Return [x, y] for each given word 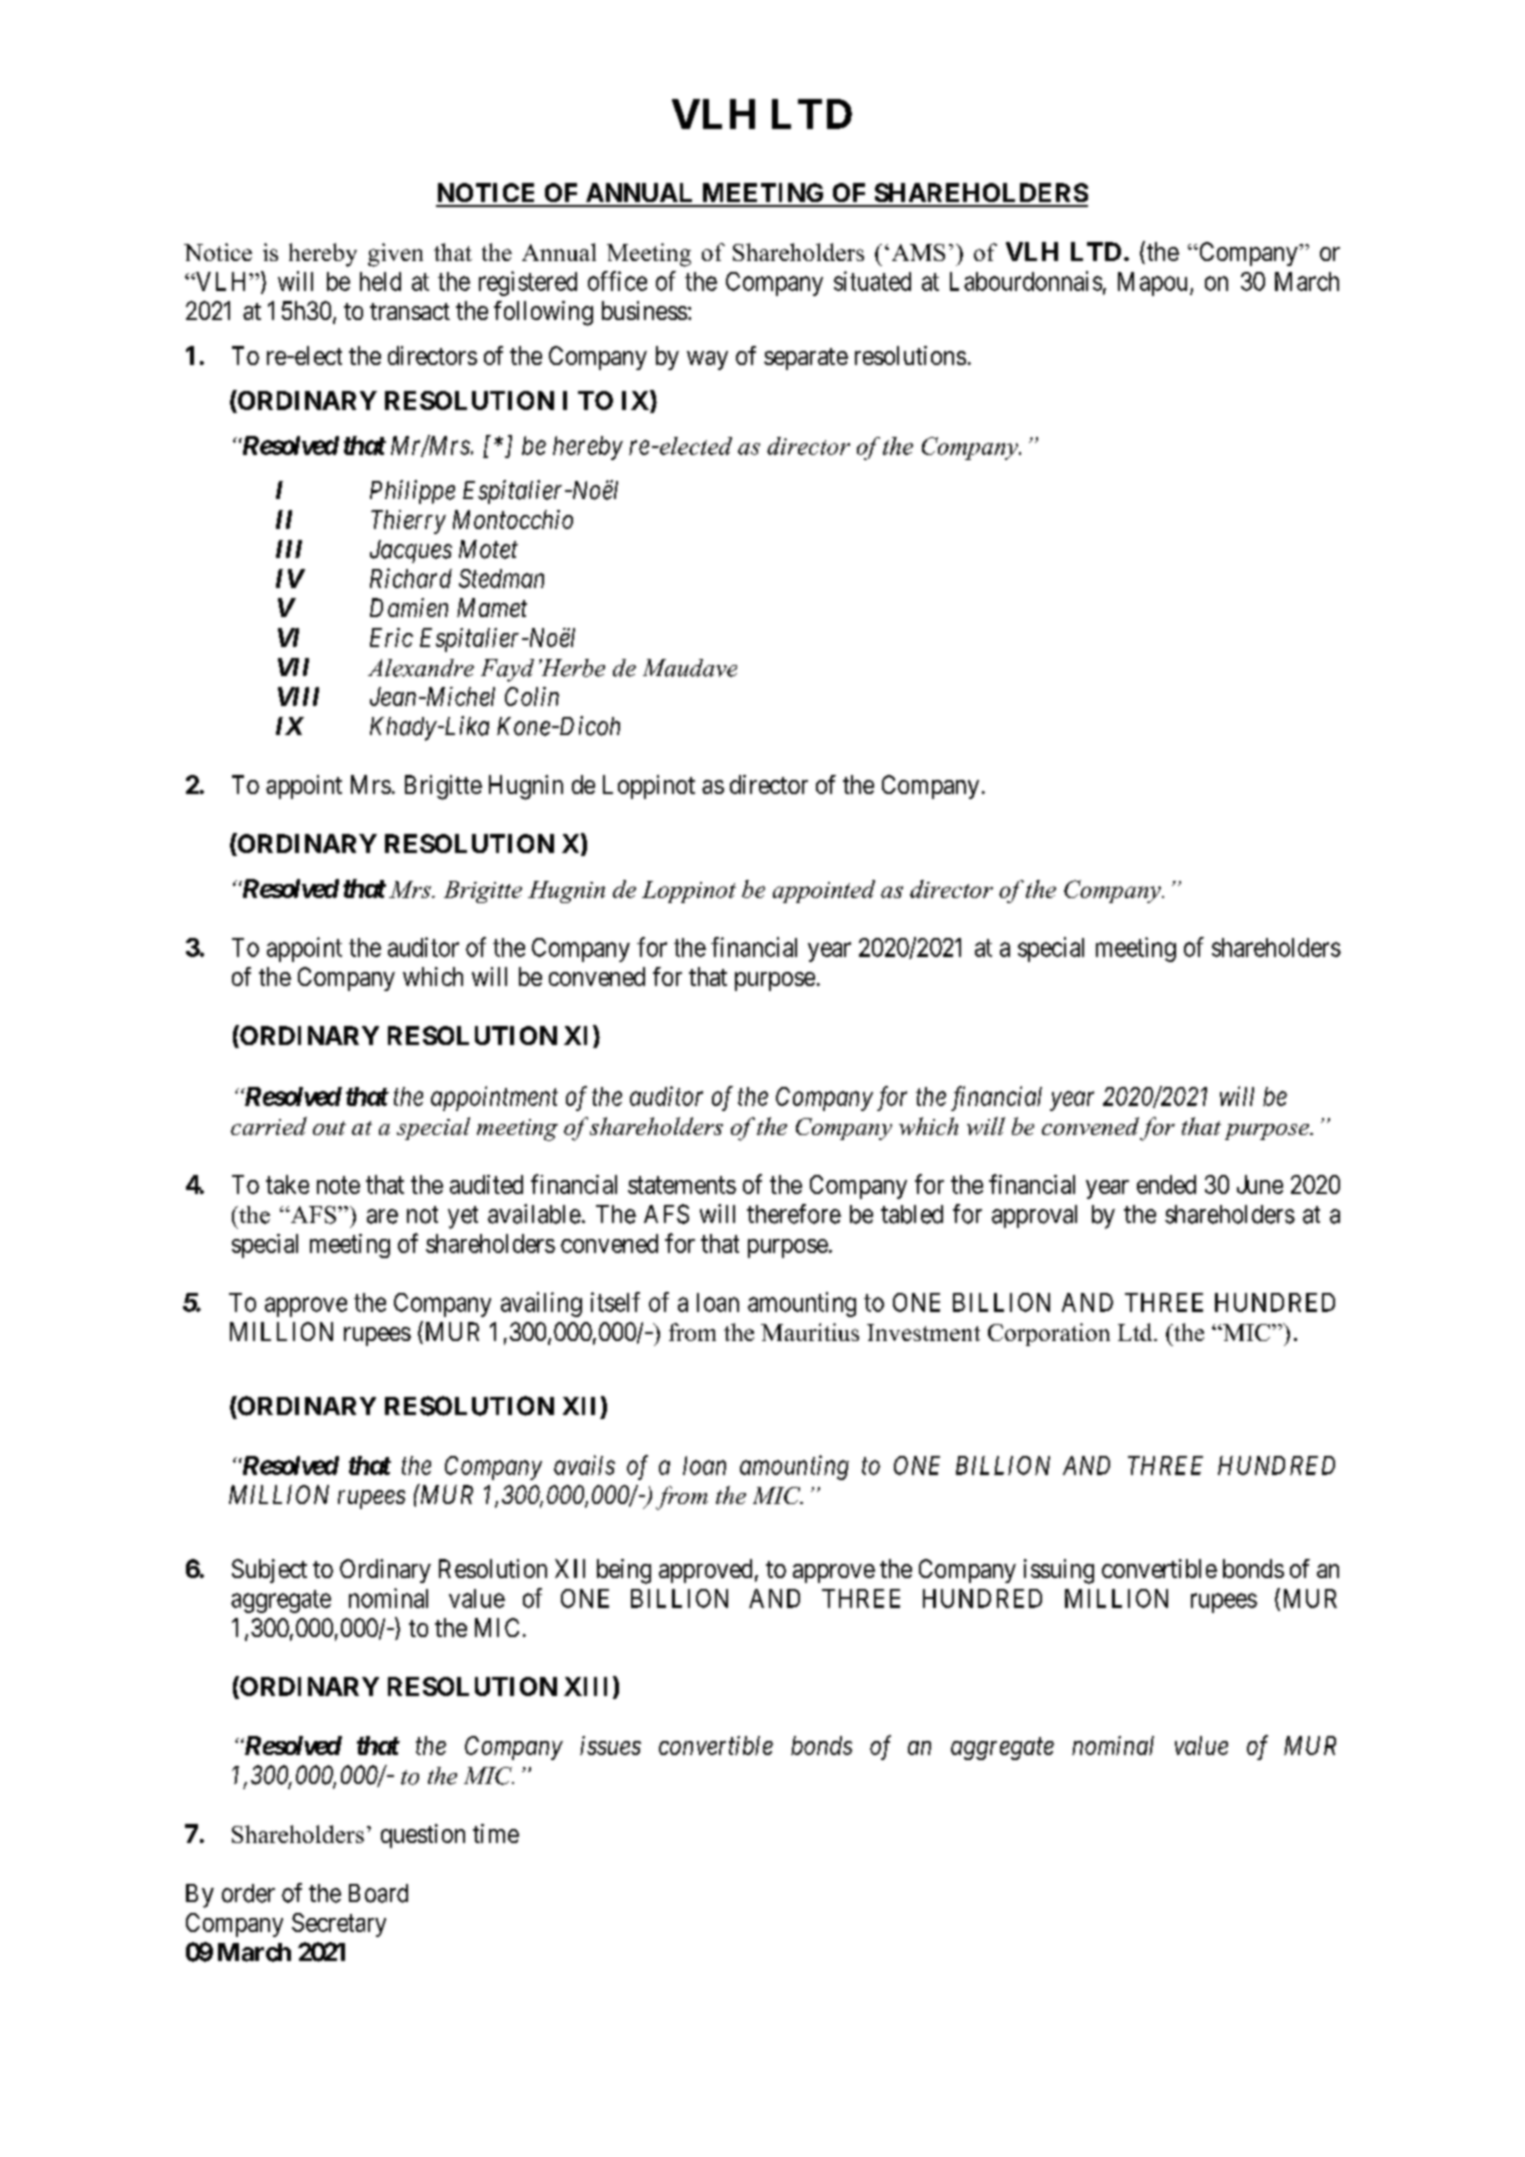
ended [1166, 1184]
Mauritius [810, 1332]
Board [378, 1893]
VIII [298, 696]
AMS [918, 252]
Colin [532, 696]
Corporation [1049, 1334]
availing [541, 1304]
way [707, 360]
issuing [1059, 1571]
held [380, 281]
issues [610, 1745]
